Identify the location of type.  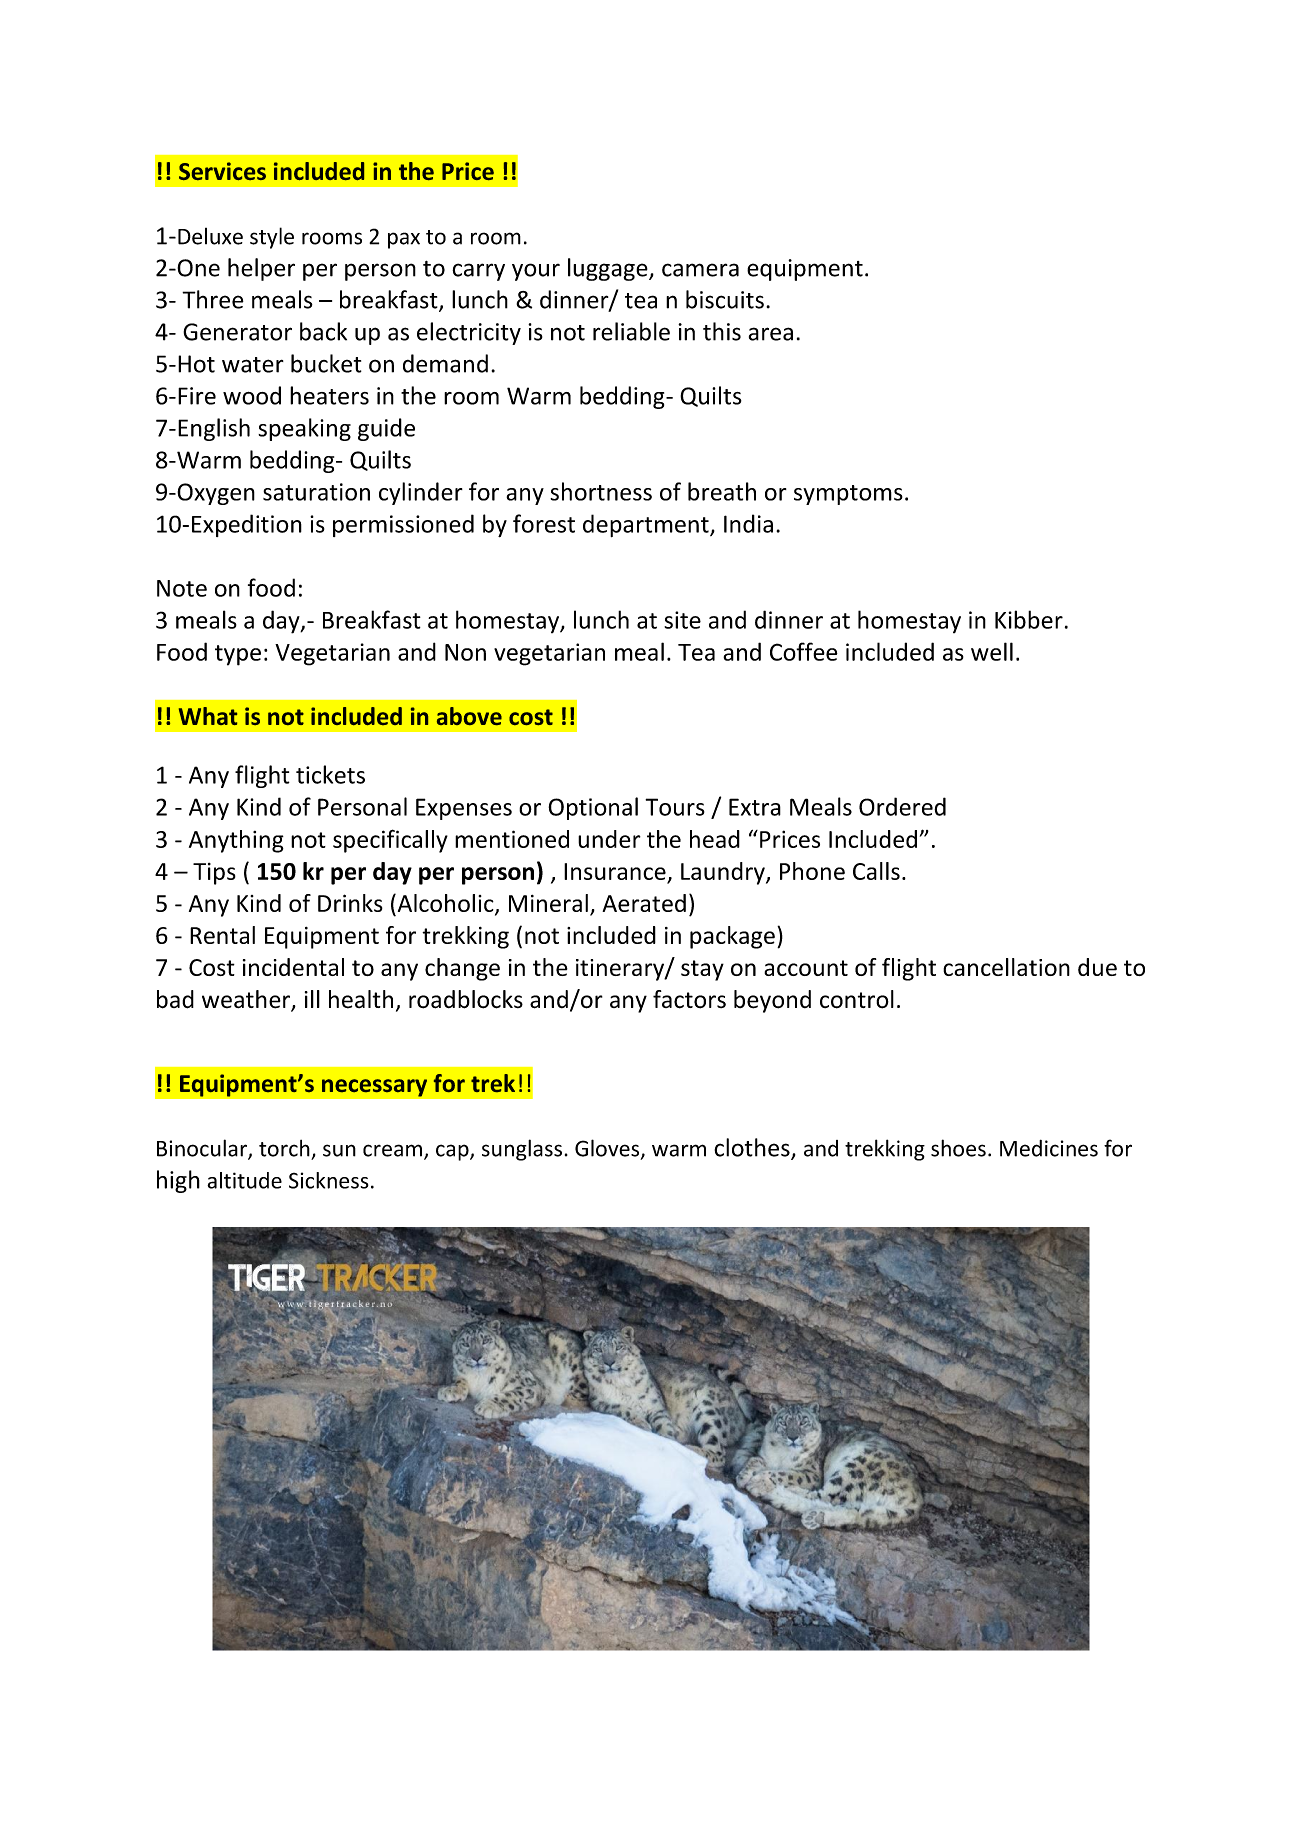
(238, 655).
